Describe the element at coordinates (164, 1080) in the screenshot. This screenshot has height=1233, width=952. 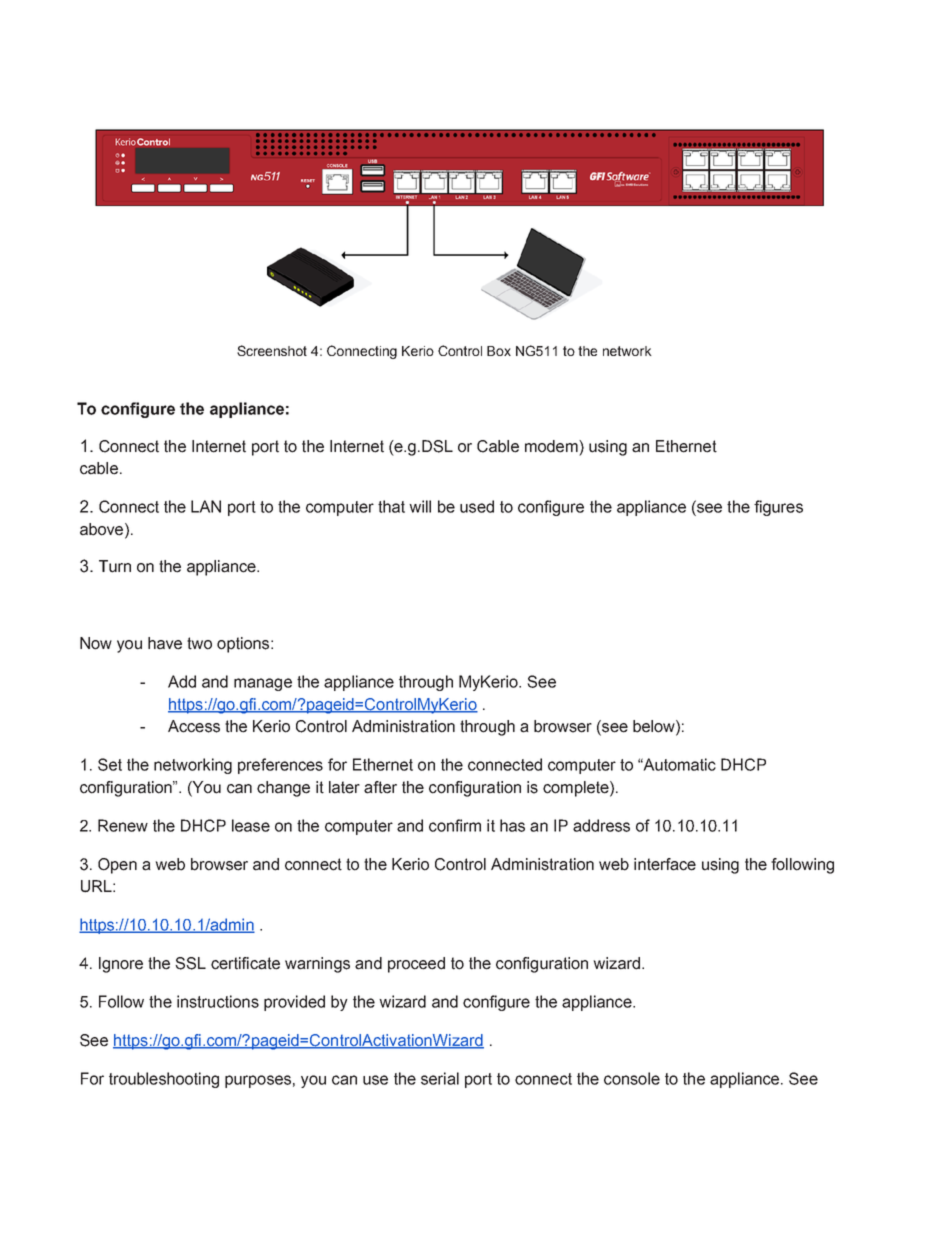
I see `troubleshooting` at that location.
